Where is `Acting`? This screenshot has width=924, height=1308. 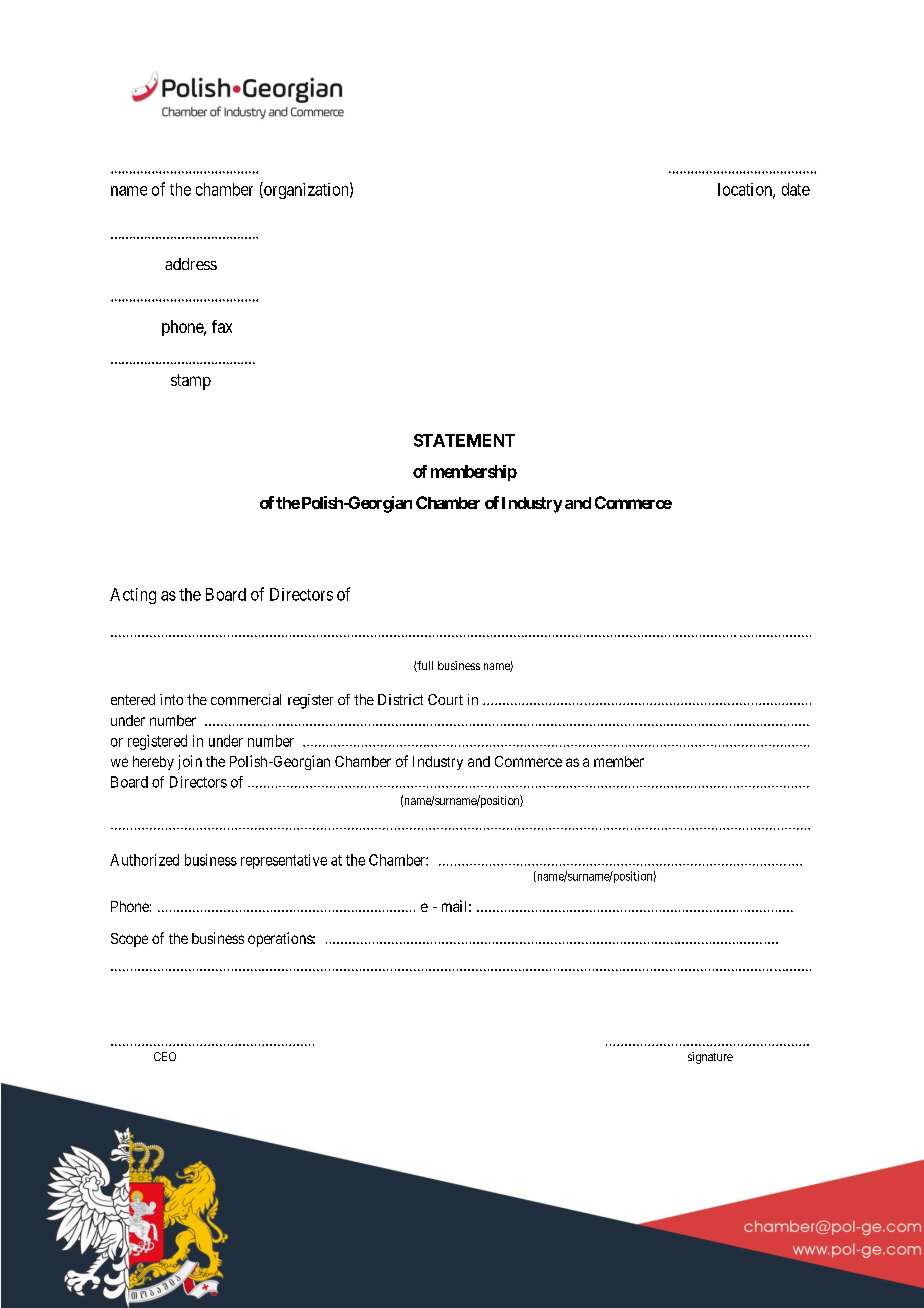 Acting is located at coordinates (133, 596).
